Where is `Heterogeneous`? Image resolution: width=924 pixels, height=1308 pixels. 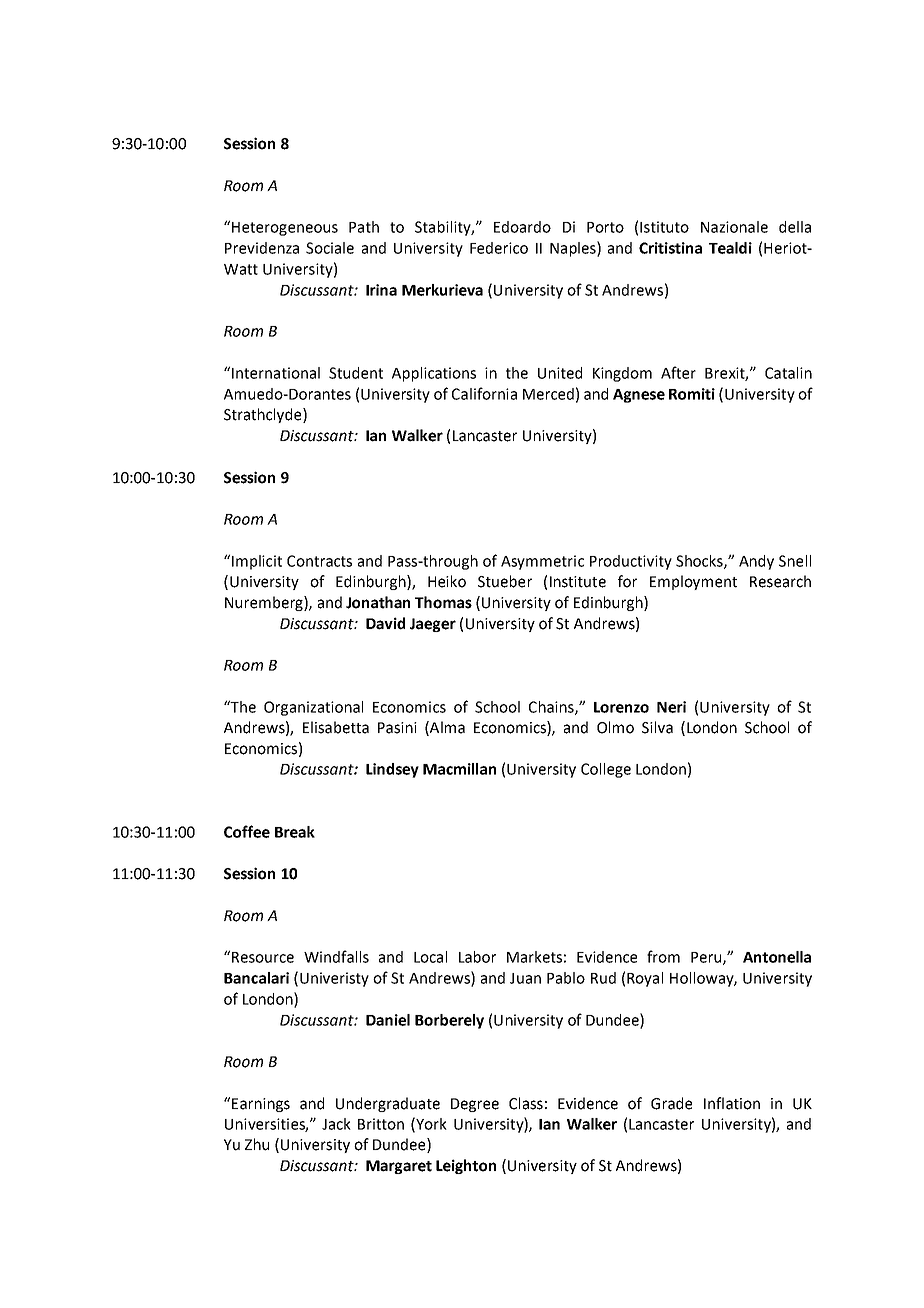
Heterogeneous is located at coordinates (285, 229).
